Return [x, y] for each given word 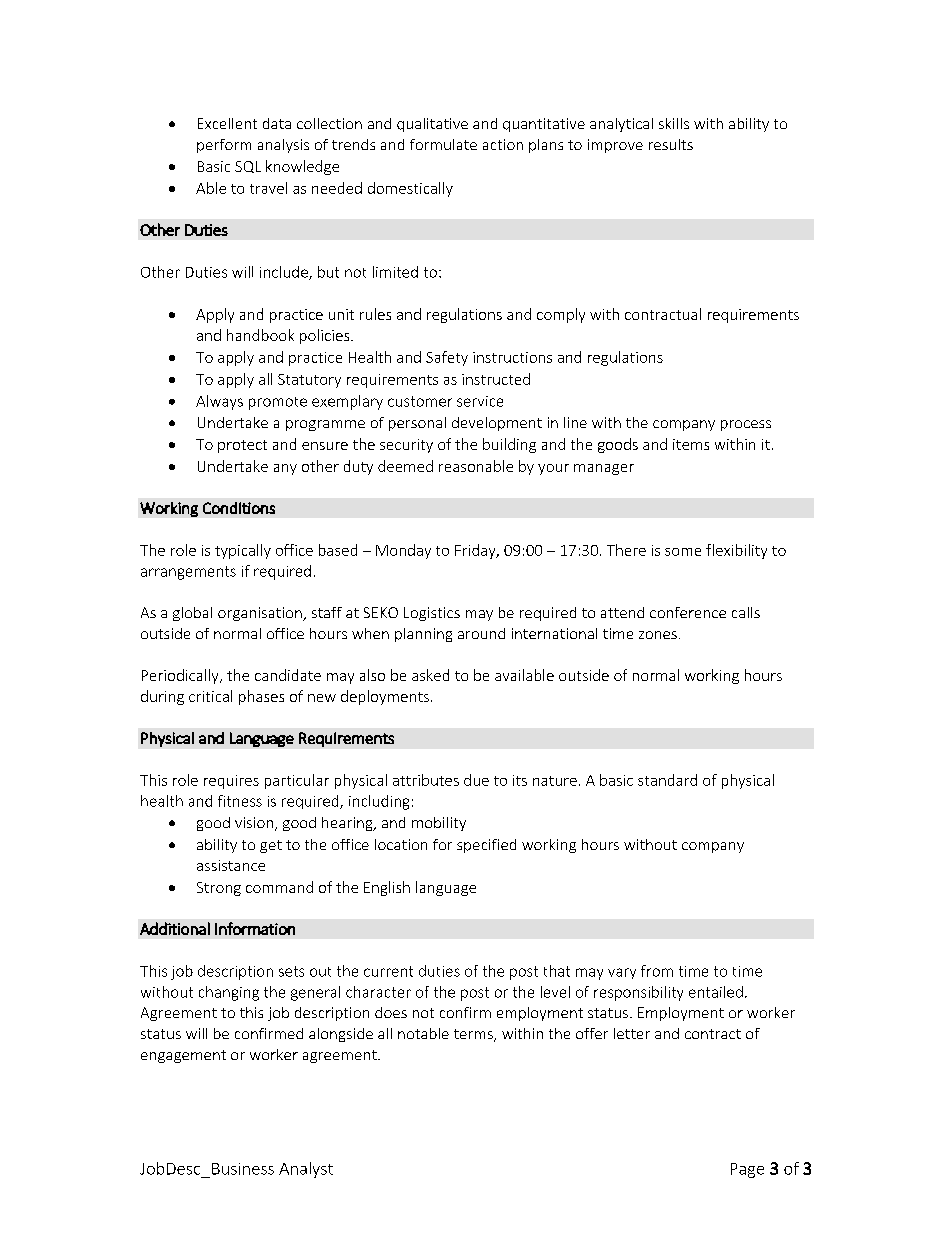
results [671, 144]
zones [658, 635]
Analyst [306, 1170]
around [481, 633]
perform [224, 146]
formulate [443, 144]
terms [474, 1035]
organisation [261, 614]
